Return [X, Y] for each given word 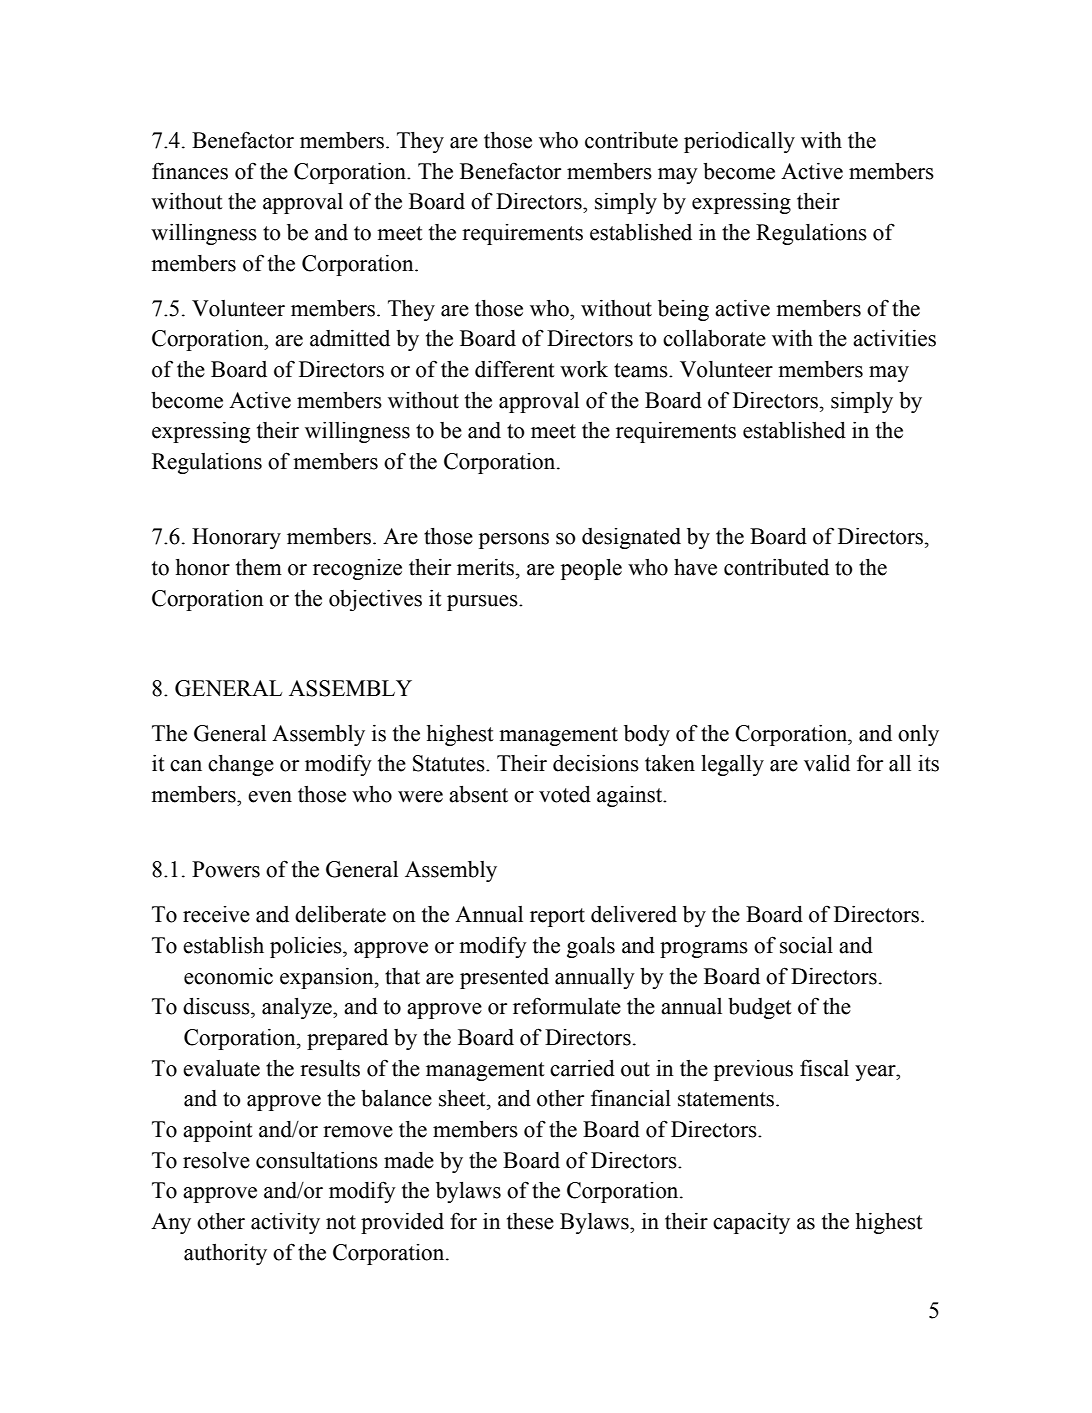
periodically [739, 142]
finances [190, 171]
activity [285, 1223]
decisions [596, 763]
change [241, 765]
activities [894, 338]
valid [827, 763]
